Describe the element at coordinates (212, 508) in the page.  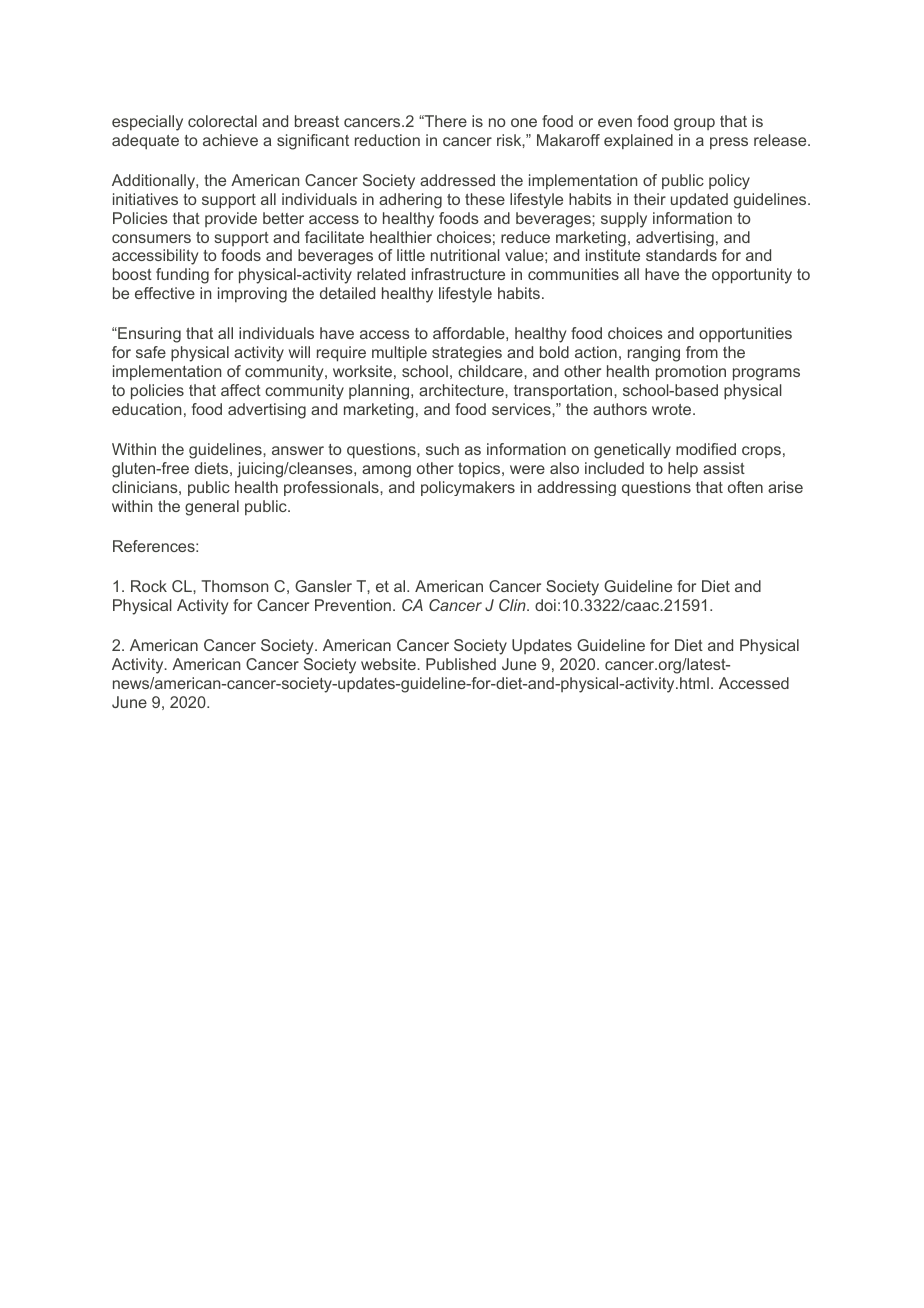
I see `general` at that location.
